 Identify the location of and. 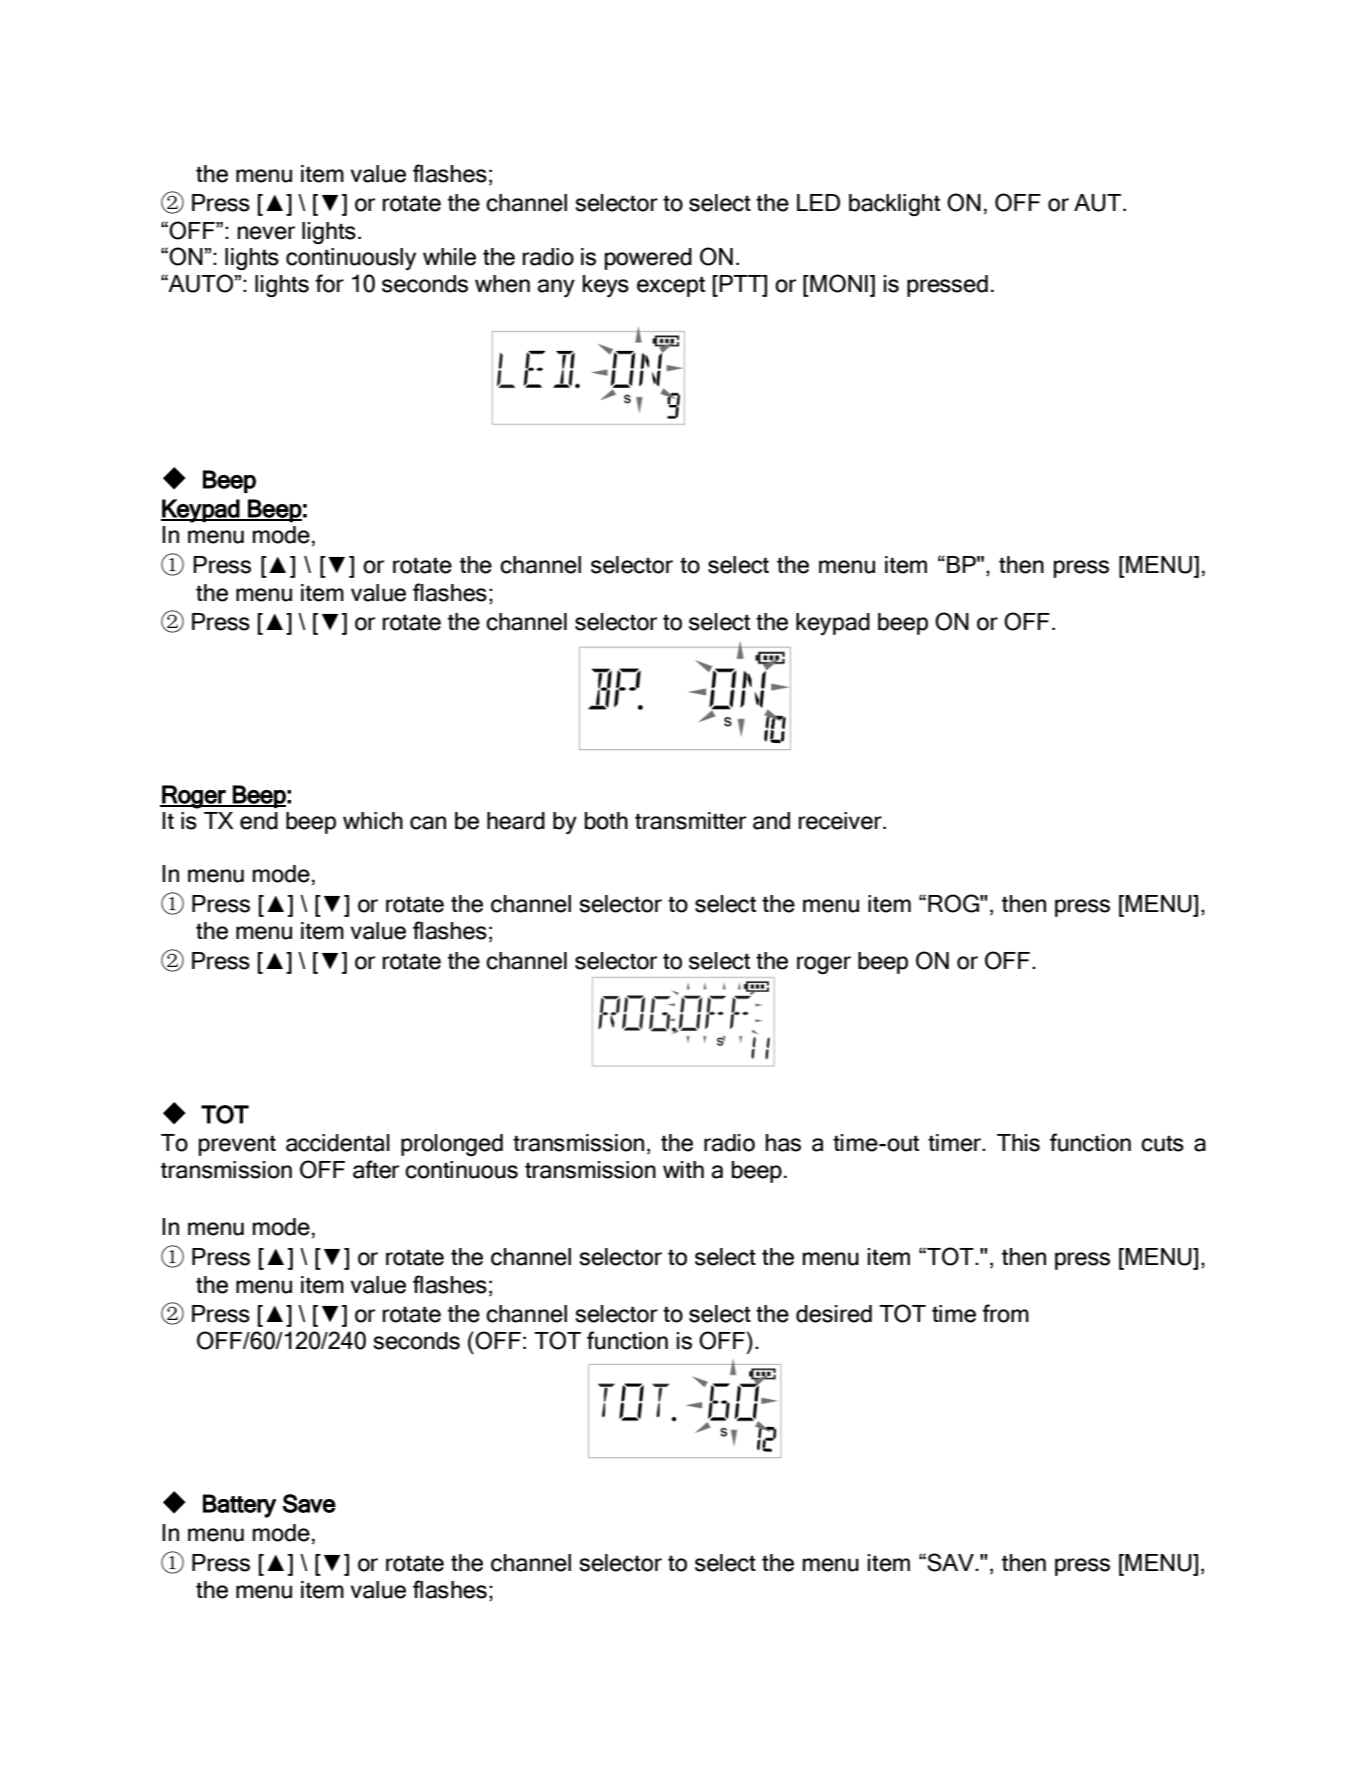
(771, 821).
